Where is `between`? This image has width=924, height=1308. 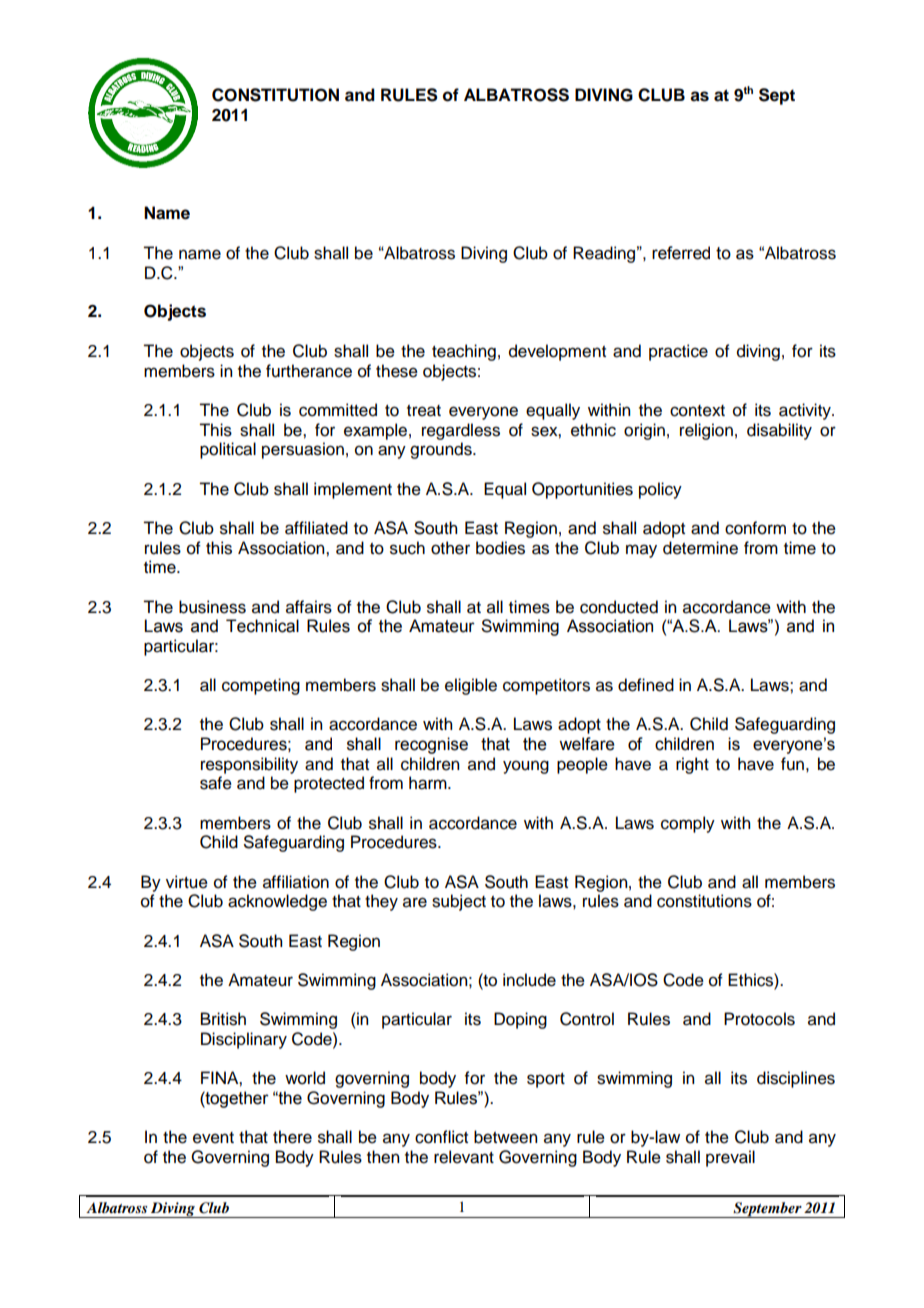 between is located at coordinates (505, 1137).
